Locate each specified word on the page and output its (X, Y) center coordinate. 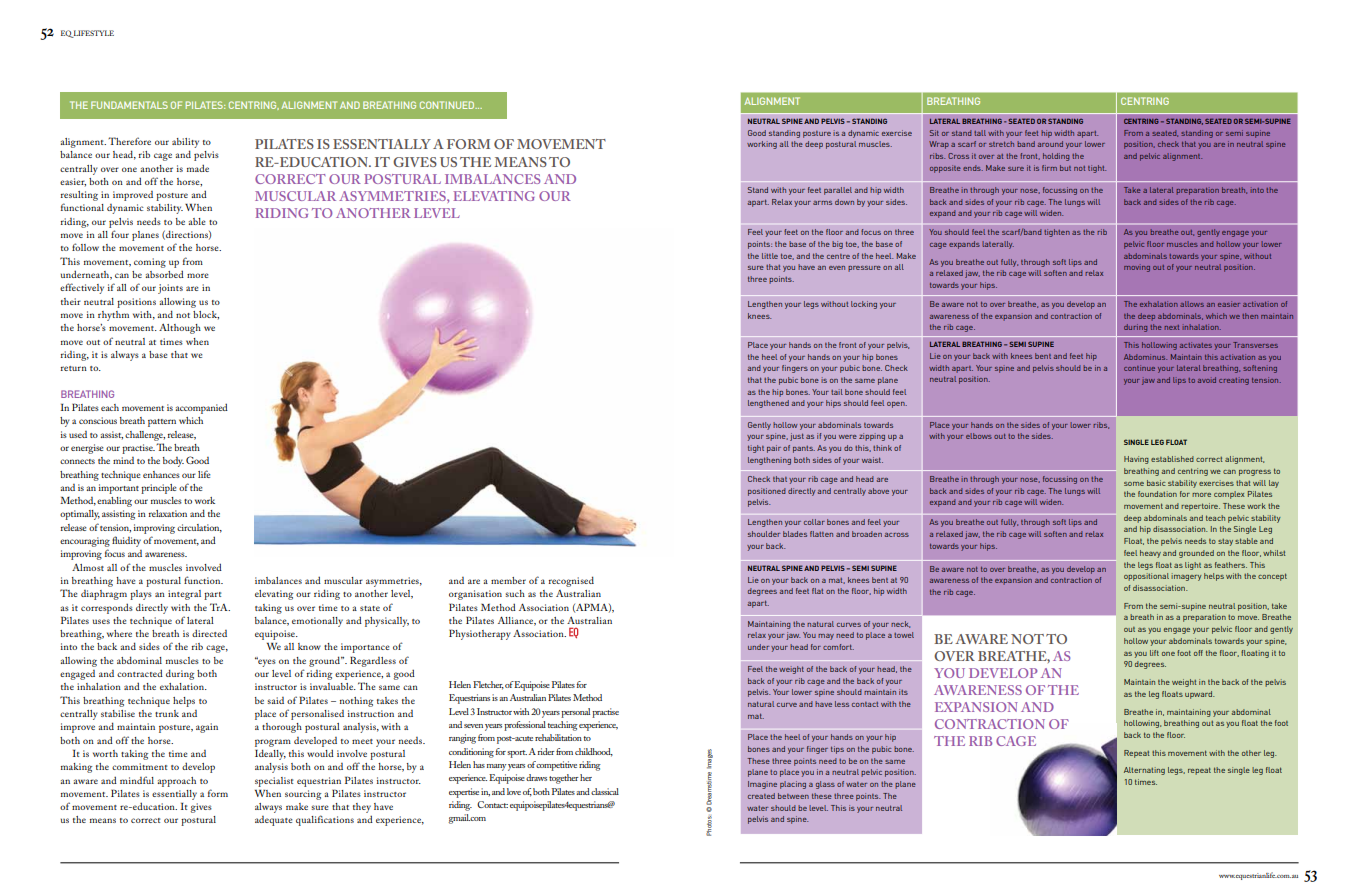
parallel (838, 191)
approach (176, 782)
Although (180, 328)
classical (605, 791)
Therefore (129, 141)
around (1050, 144)
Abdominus (1145, 357)
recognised (571, 581)
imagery (1186, 577)
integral (184, 595)
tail (837, 392)
